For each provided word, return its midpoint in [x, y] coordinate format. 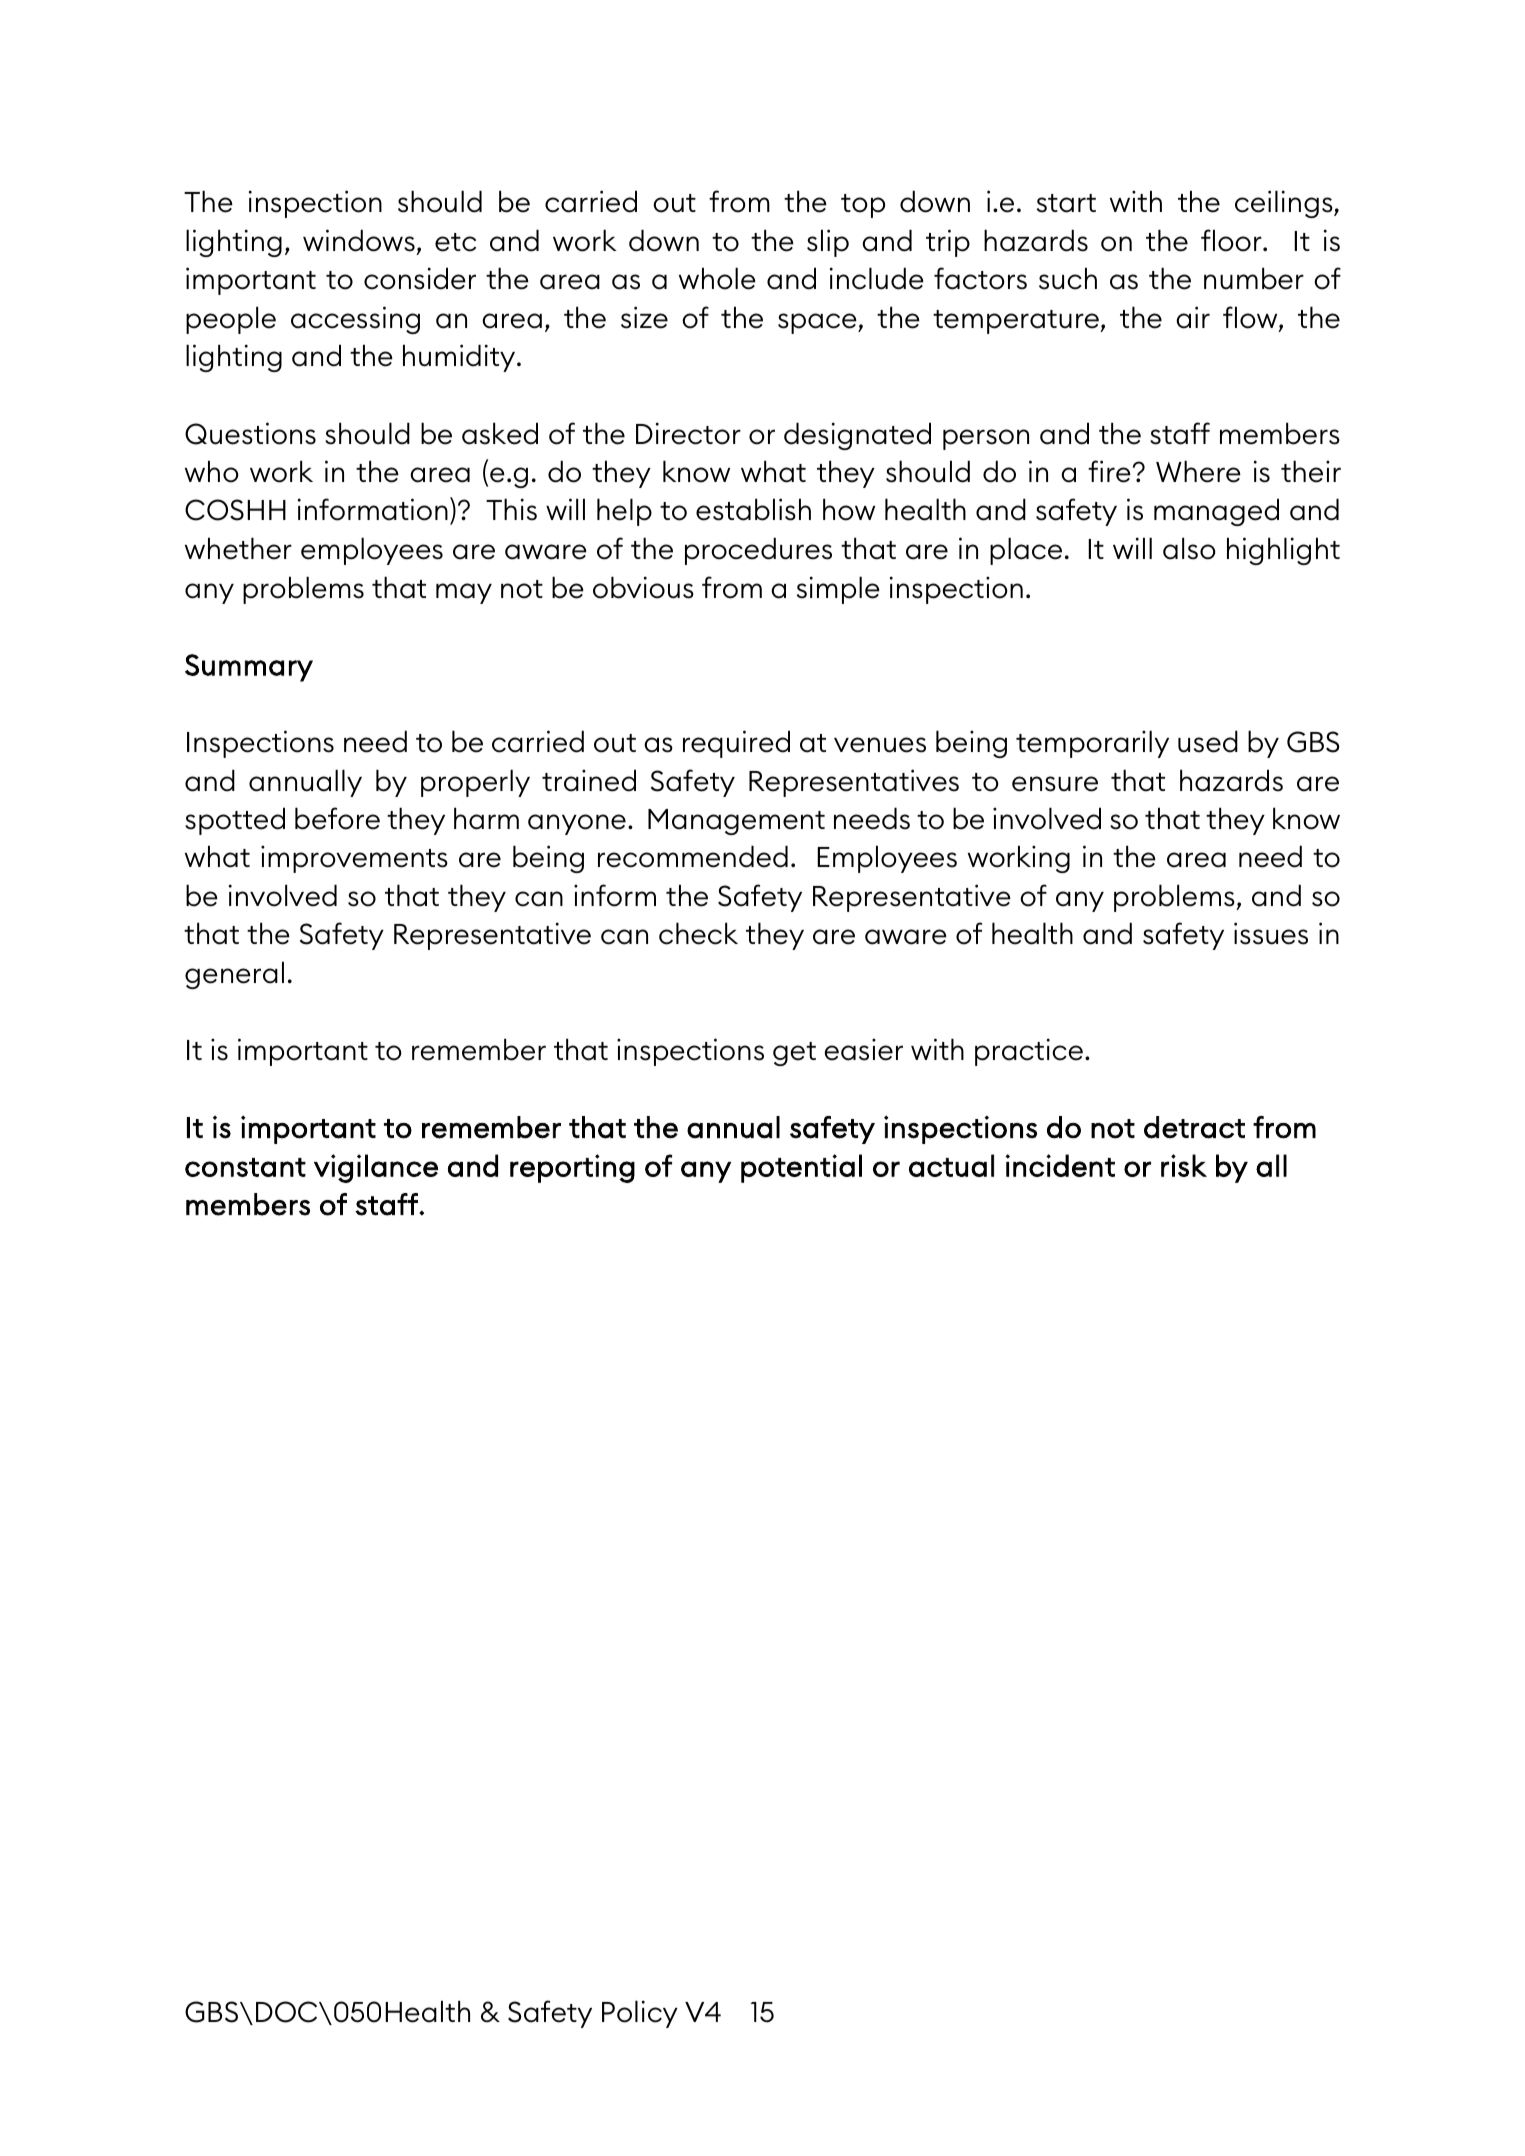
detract [1194, 1127]
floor [1232, 240]
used [1208, 741]
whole [717, 278]
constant [245, 1167]
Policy [640, 2014]
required [736, 744]
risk [1184, 1165]
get [794, 1054]
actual [951, 1165]
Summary [249, 668]
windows [359, 240]
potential [801, 1168]
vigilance [376, 1168]
